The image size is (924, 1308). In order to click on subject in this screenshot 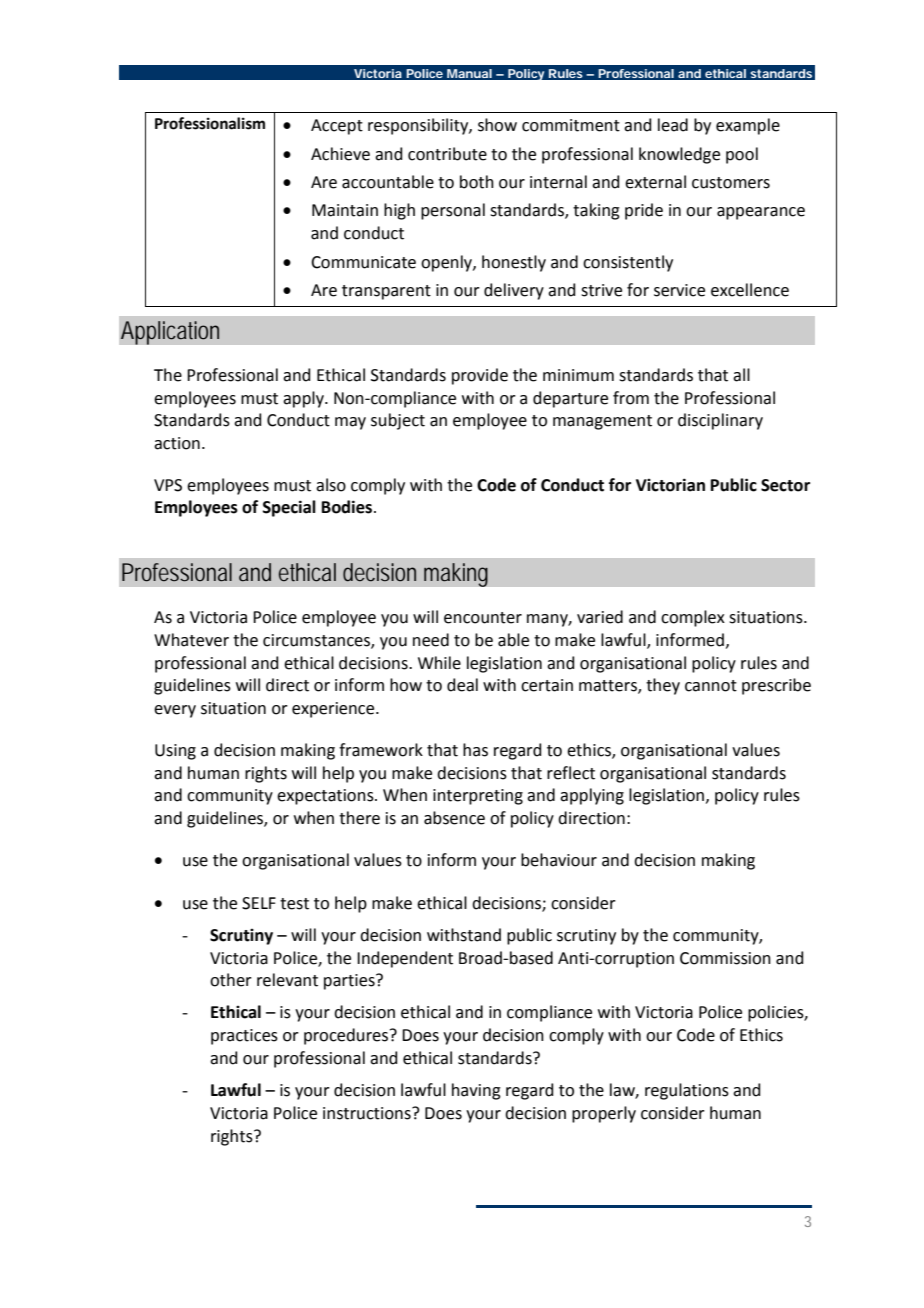, I will do `click(398, 421)`.
